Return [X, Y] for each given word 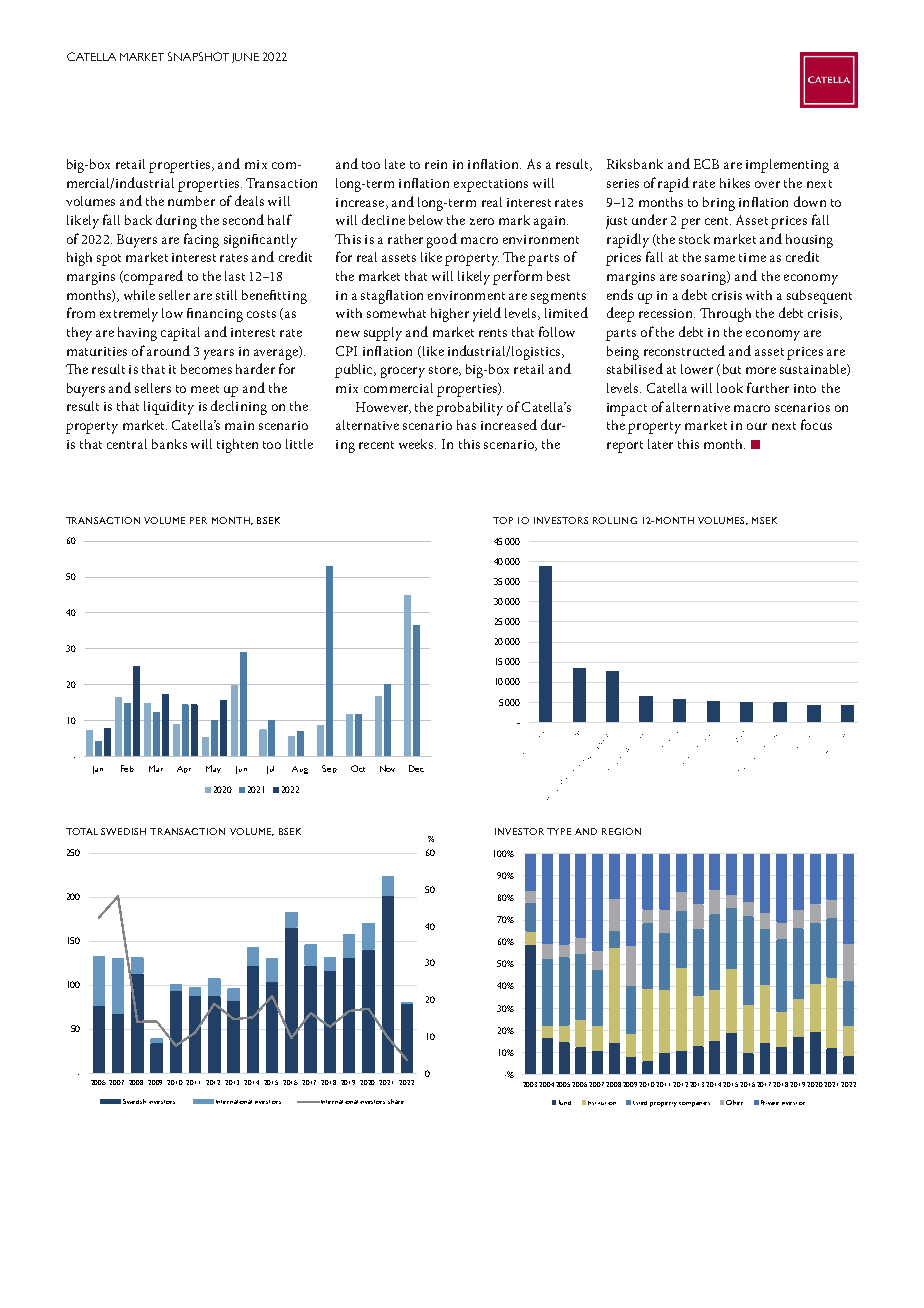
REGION [621, 831]
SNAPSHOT [198, 56]
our [757, 426]
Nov [387, 768]
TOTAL [82, 831]
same [720, 258]
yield [487, 314]
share [396, 1101]
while [139, 295]
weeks [417, 444]
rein [436, 164]
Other [734, 1102]
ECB [706, 164]
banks [169, 444]
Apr [184, 769]
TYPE [559, 831]
